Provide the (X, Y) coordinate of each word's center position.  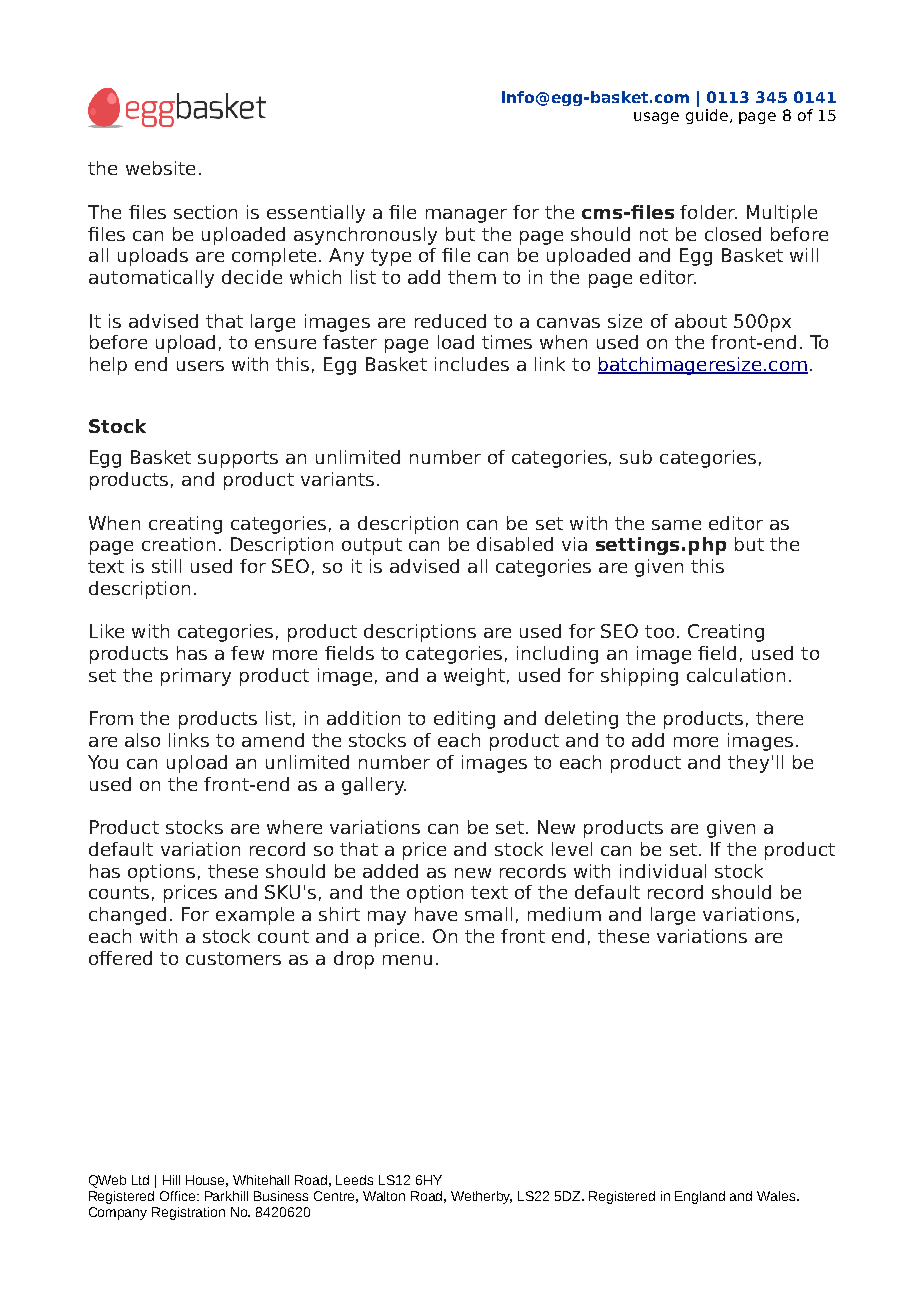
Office (179, 1196)
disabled (515, 544)
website (160, 168)
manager (466, 216)
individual (663, 871)
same (676, 525)
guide (707, 115)
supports (238, 459)
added (390, 871)
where (294, 827)
